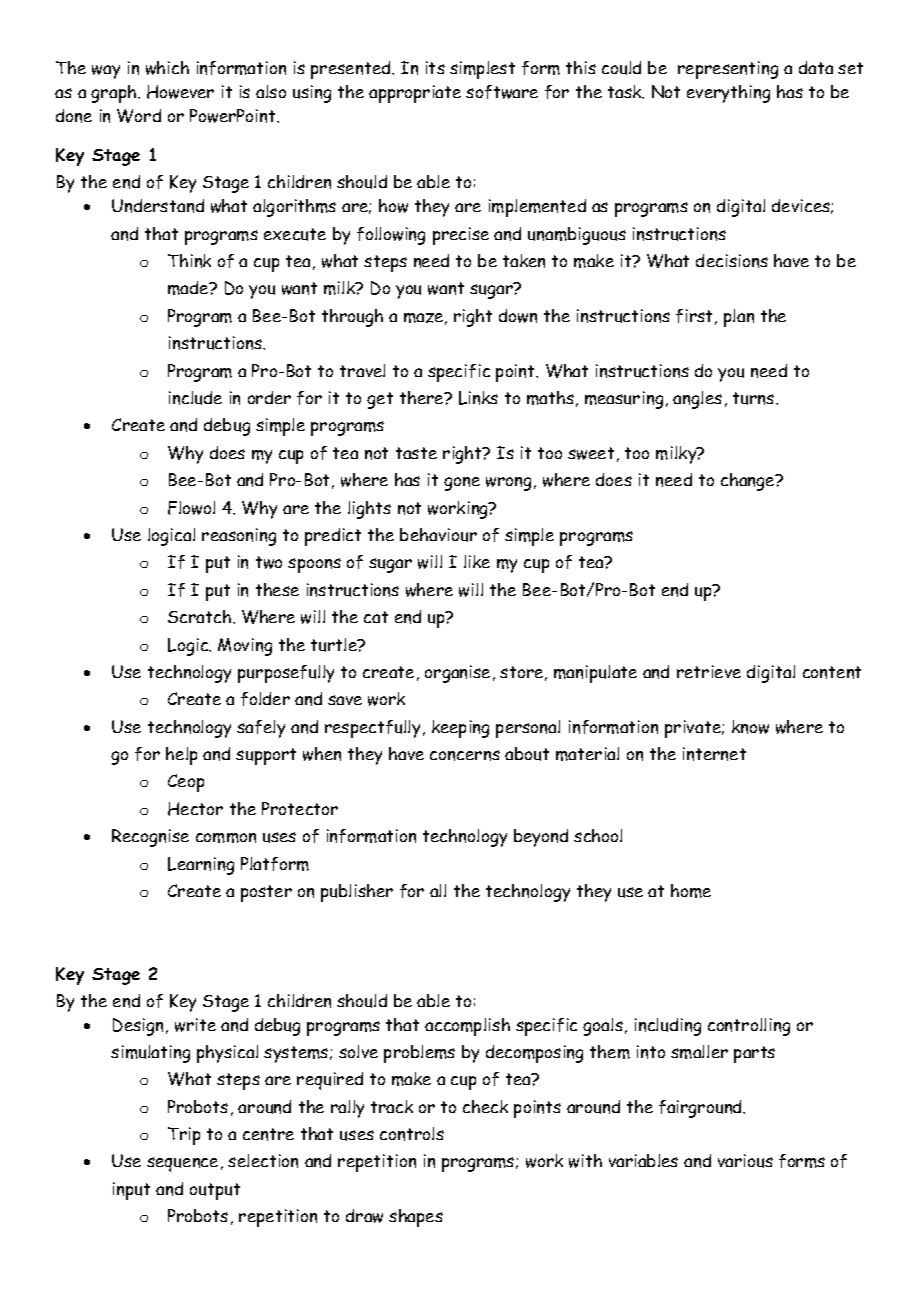 This screenshot has height=1308, width=924. Describe the element at coordinates (416, 1218) in the screenshot. I see `shapes` at that location.
